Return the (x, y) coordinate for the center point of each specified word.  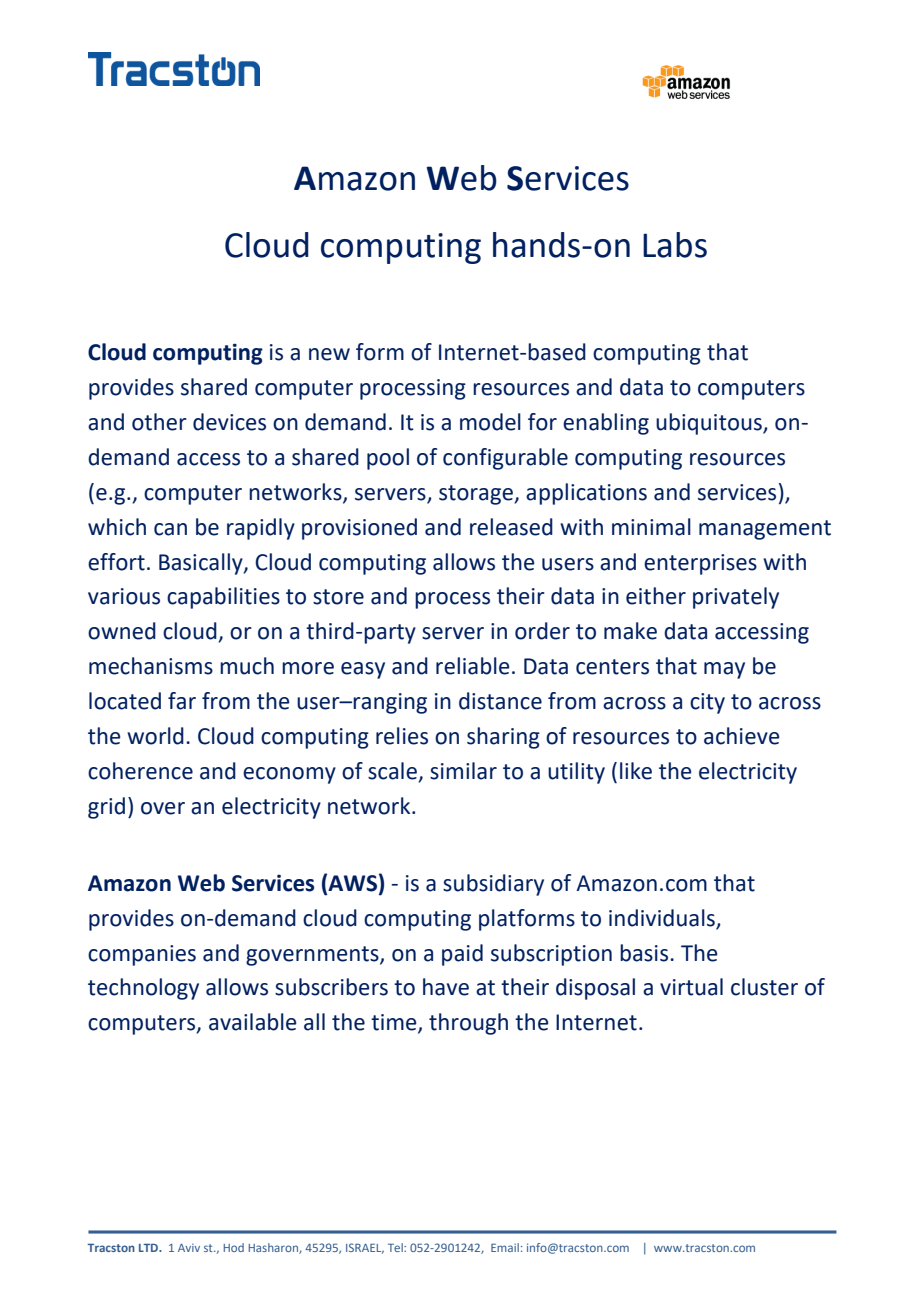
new (329, 354)
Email (505, 1247)
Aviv (189, 1247)
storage (477, 495)
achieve (742, 736)
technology (143, 989)
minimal (651, 527)
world (155, 736)
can (170, 529)
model (490, 422)
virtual (691, 987)
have (446, 987)
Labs (675, 245)
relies (402, 736)
